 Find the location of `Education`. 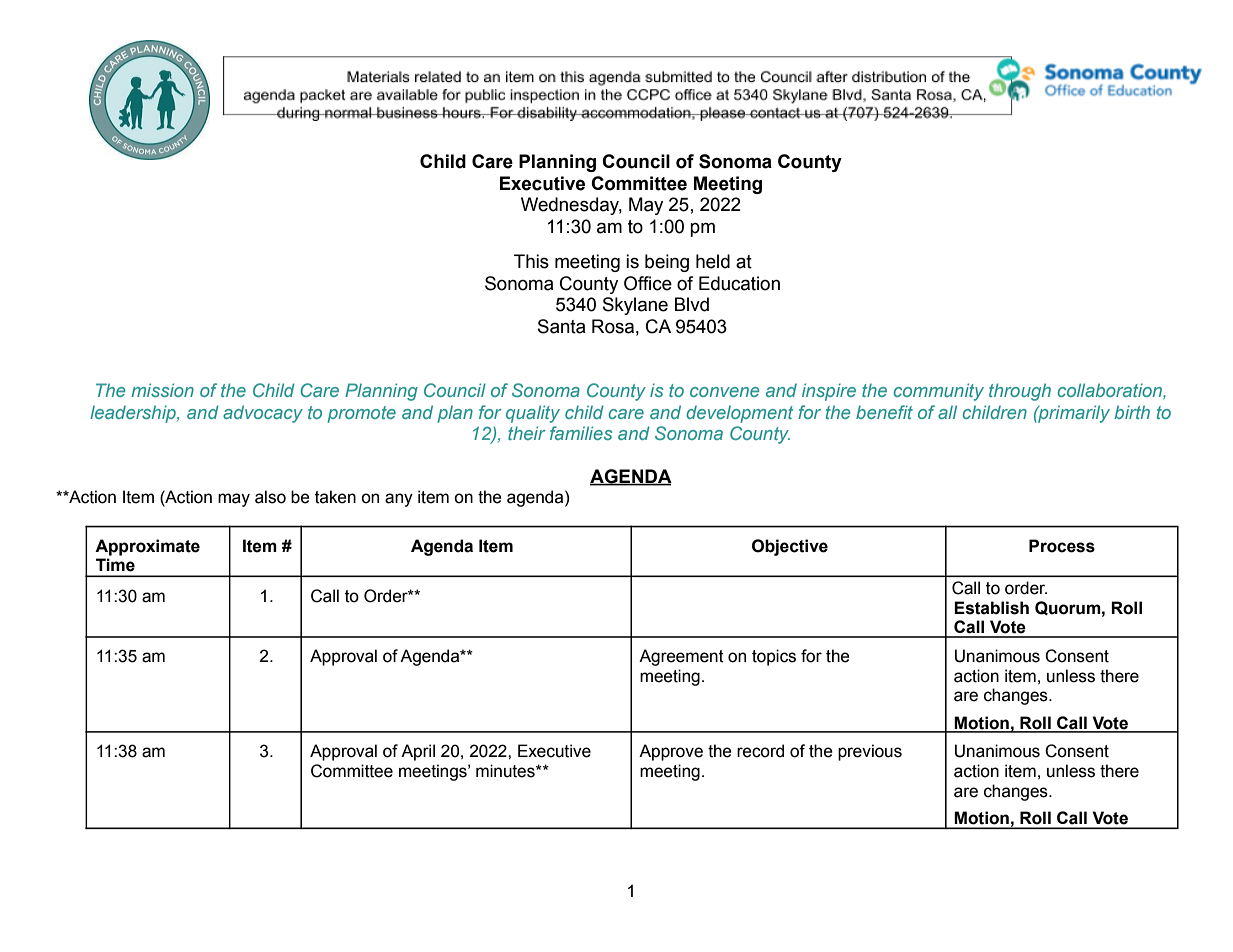

Education is located at coordinates (739, 283).
